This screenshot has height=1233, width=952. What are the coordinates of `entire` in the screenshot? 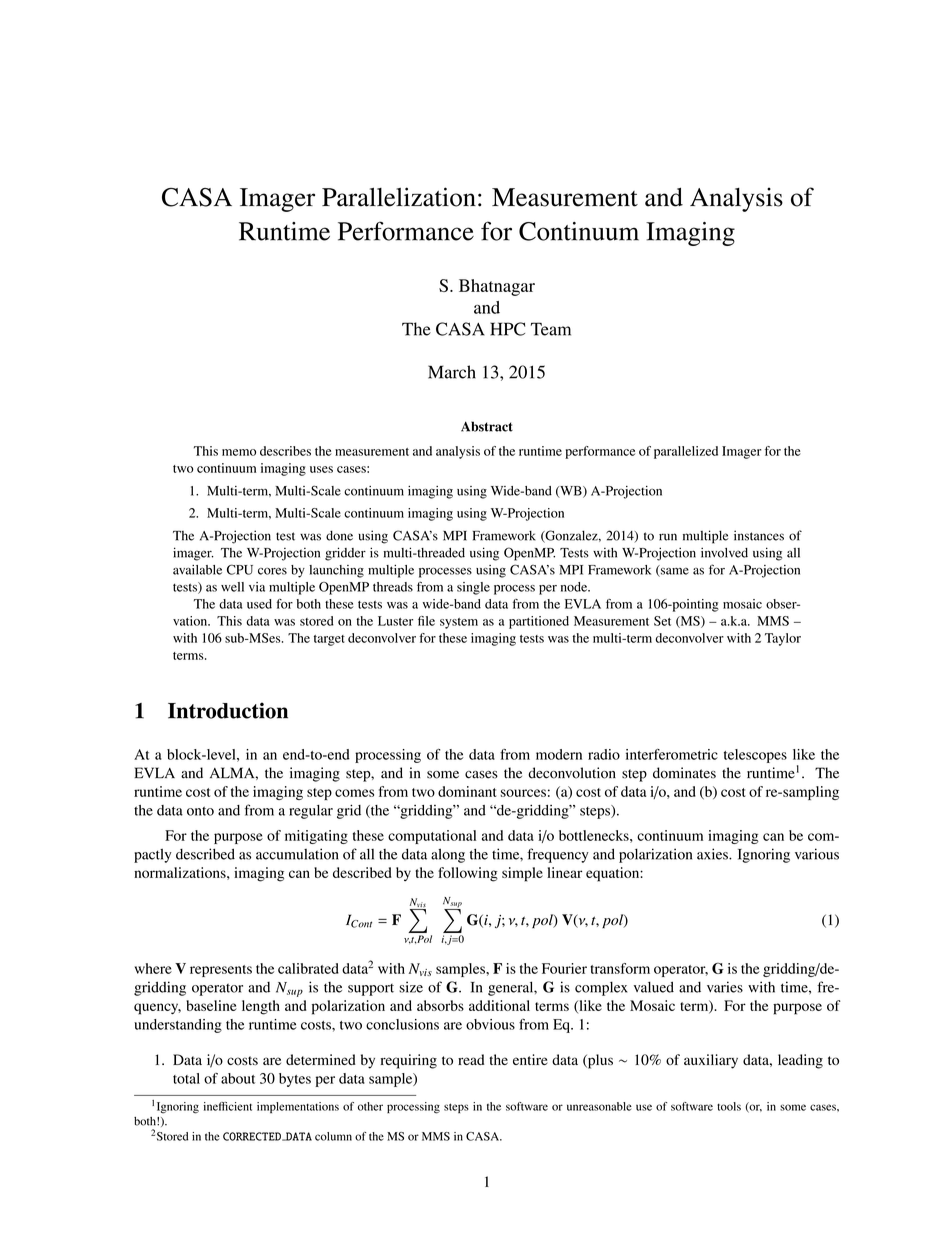 It's located at (530, 1059).
